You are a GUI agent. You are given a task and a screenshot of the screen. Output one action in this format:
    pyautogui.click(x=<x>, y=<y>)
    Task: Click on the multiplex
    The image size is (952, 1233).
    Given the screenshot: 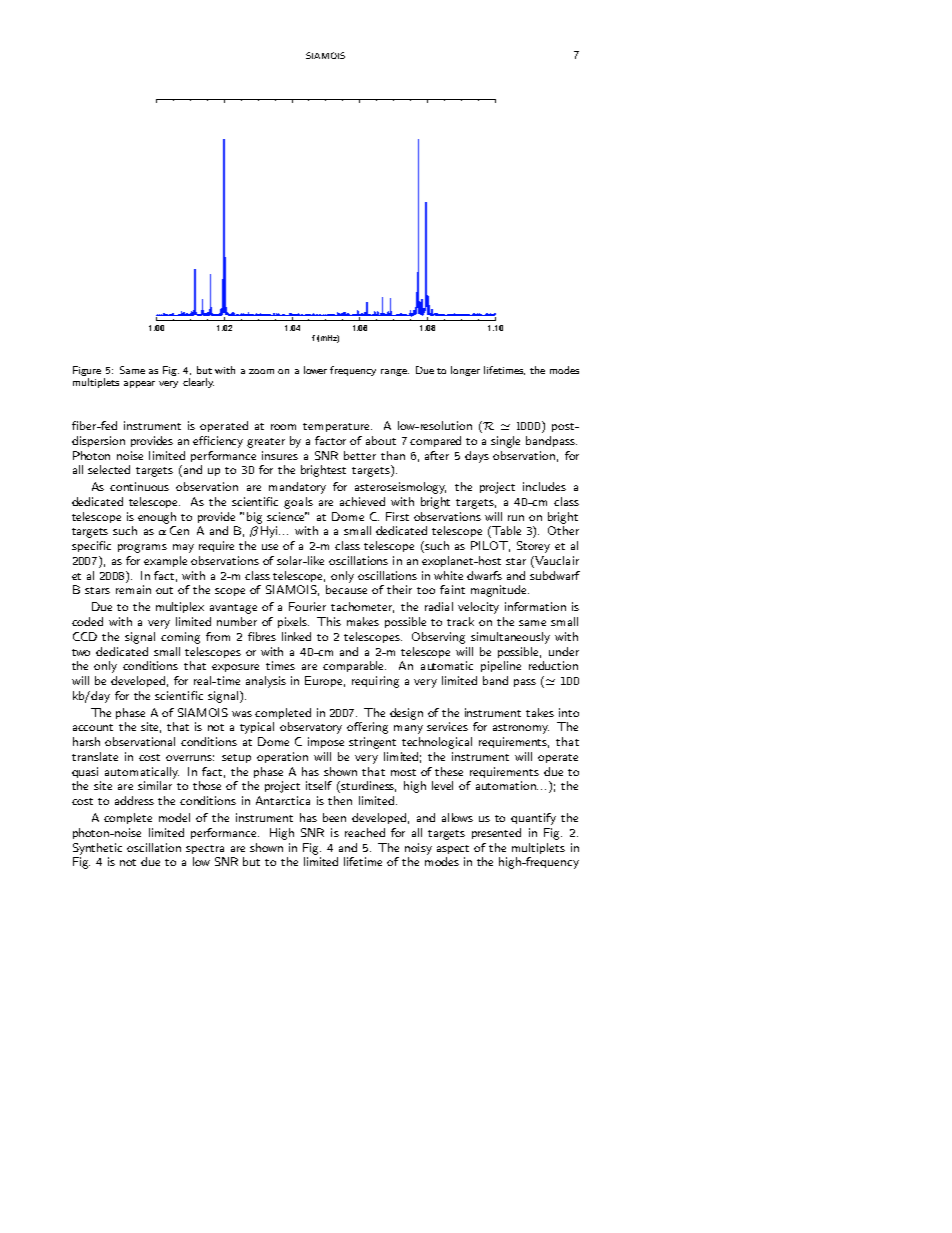 What is the action you would take?
    pyautogui.click(x=180, y=607)
